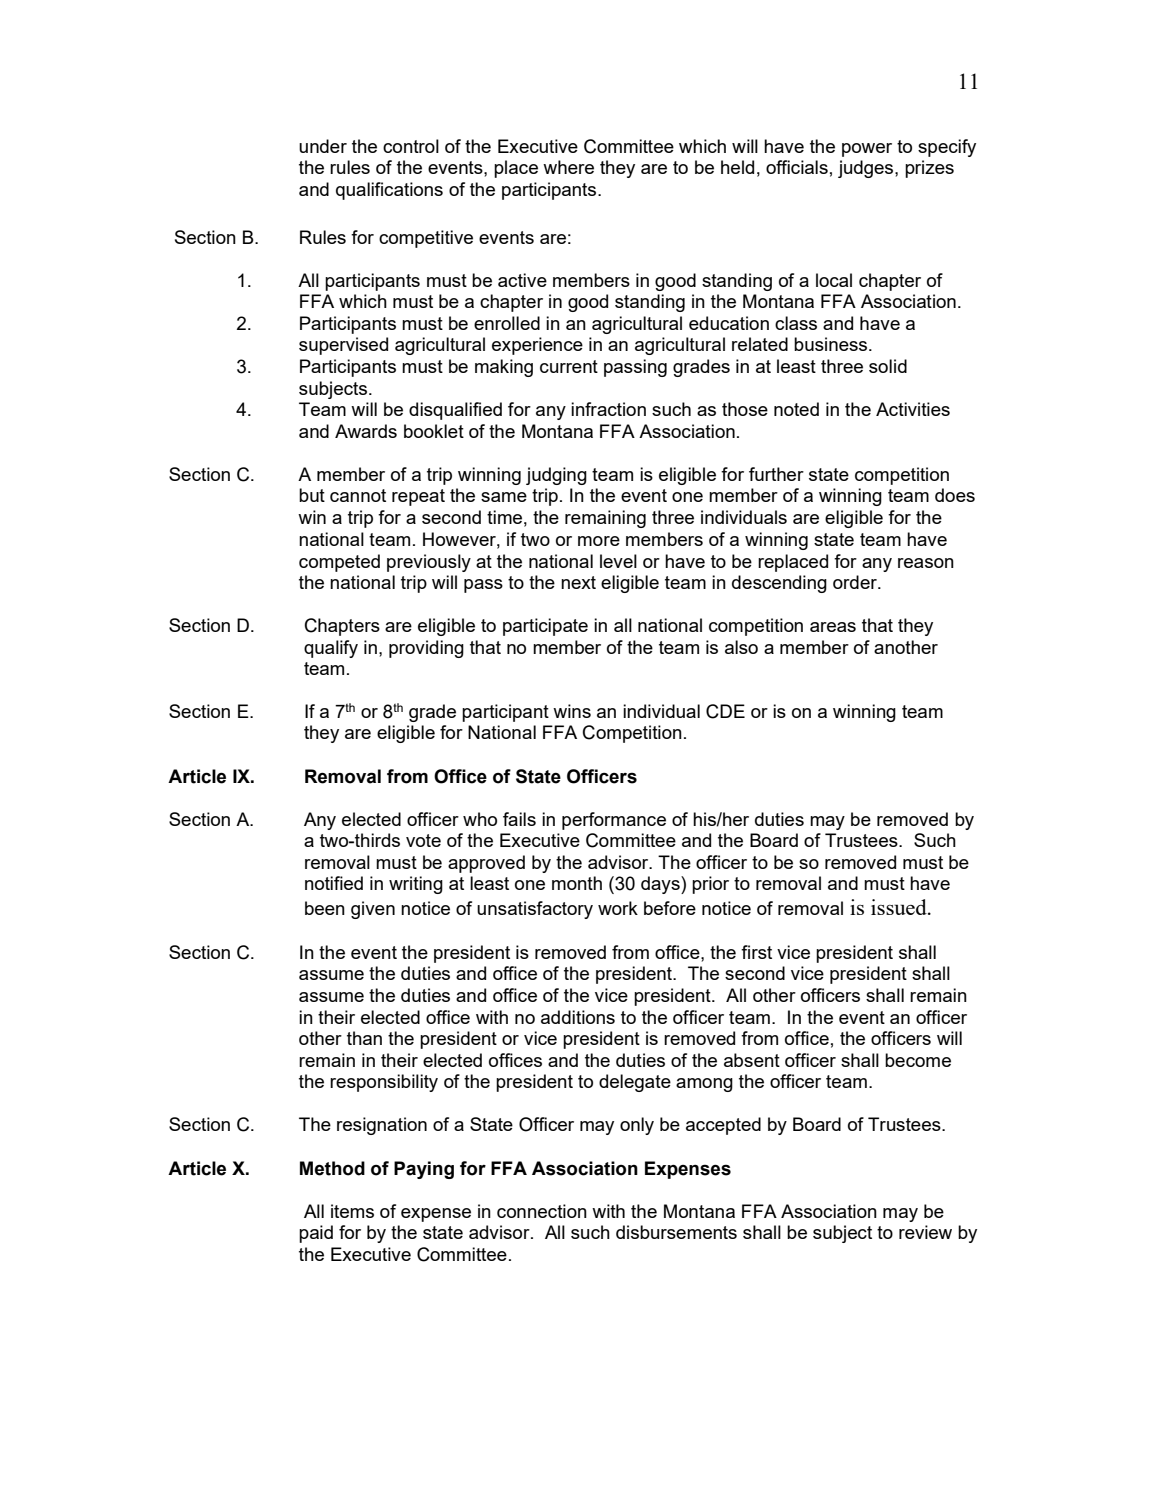 The height and width of the image is (1487, 1149). Describe the element at coordinates (416, 885) in the image. I see `writing` at that location.
